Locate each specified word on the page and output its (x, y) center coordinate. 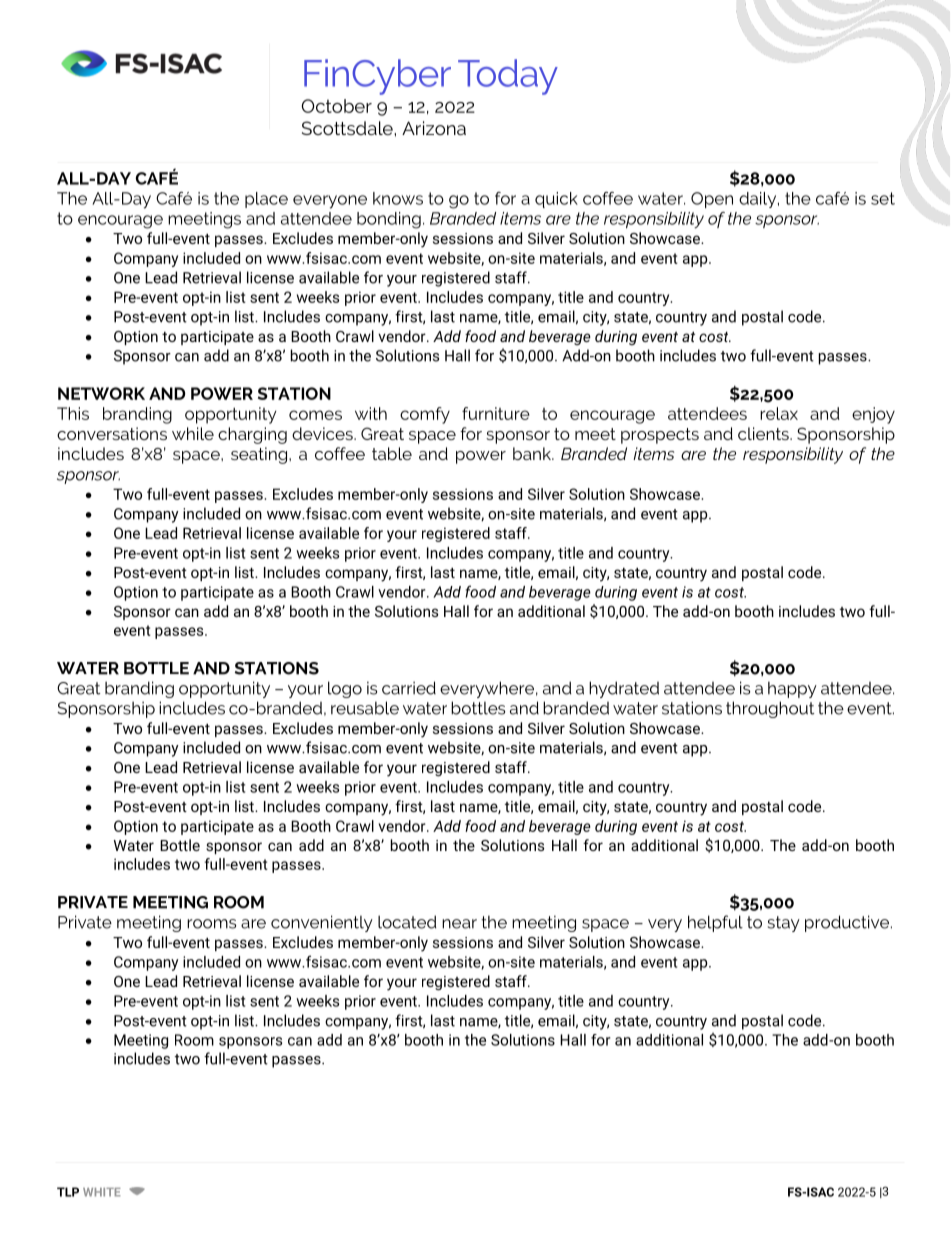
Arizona (434, 128)
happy (792, 689)
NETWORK (101, 393)
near (459, 924)
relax (779, 413)
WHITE (102, 1192)
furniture (496, 413)
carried (409, 688)
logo (345, 689)
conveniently (322, 923)
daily (759, 200)
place (266, 200)
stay (784, 924)
